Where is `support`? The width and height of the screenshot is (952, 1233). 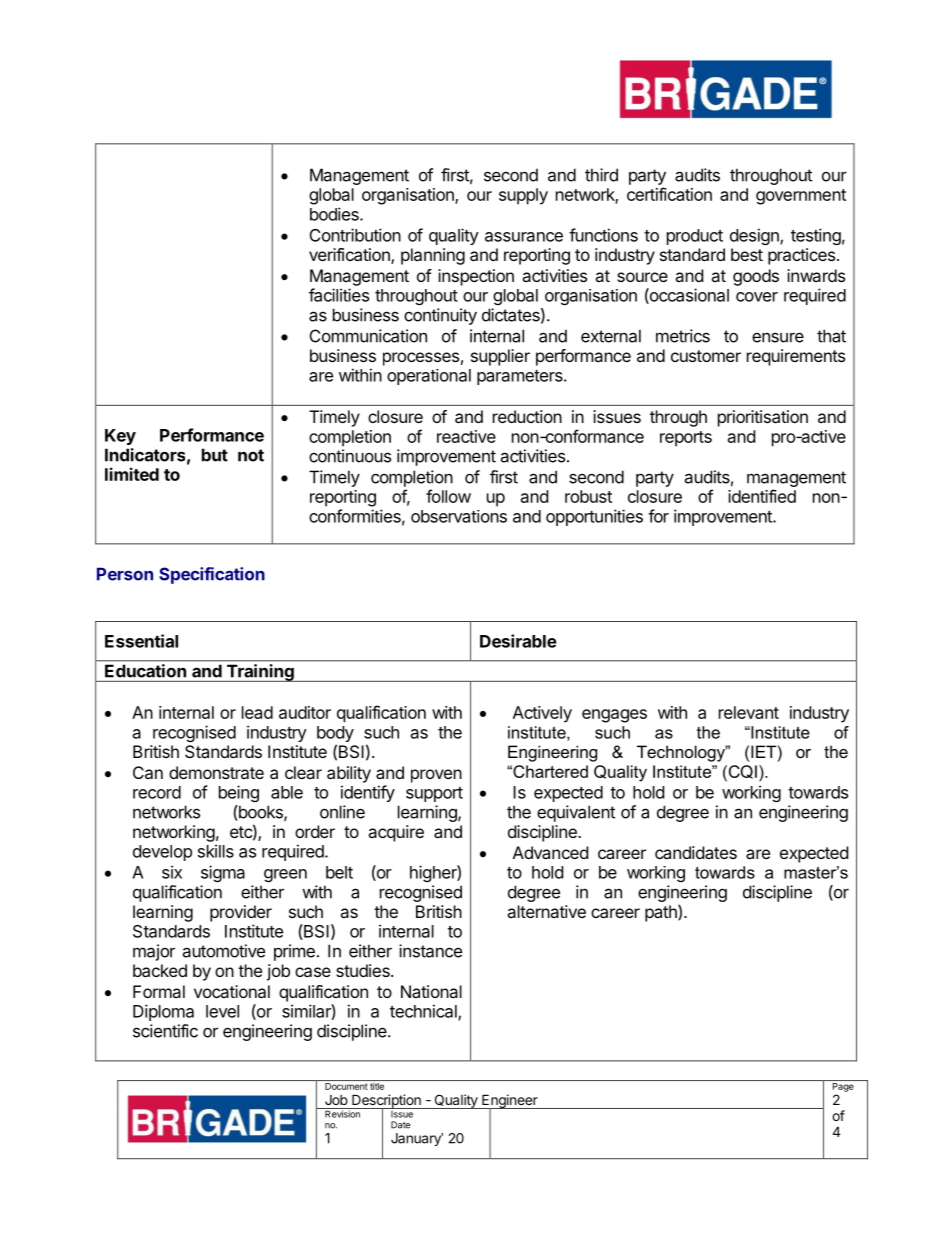 support is located at coordinates (434, 794).
